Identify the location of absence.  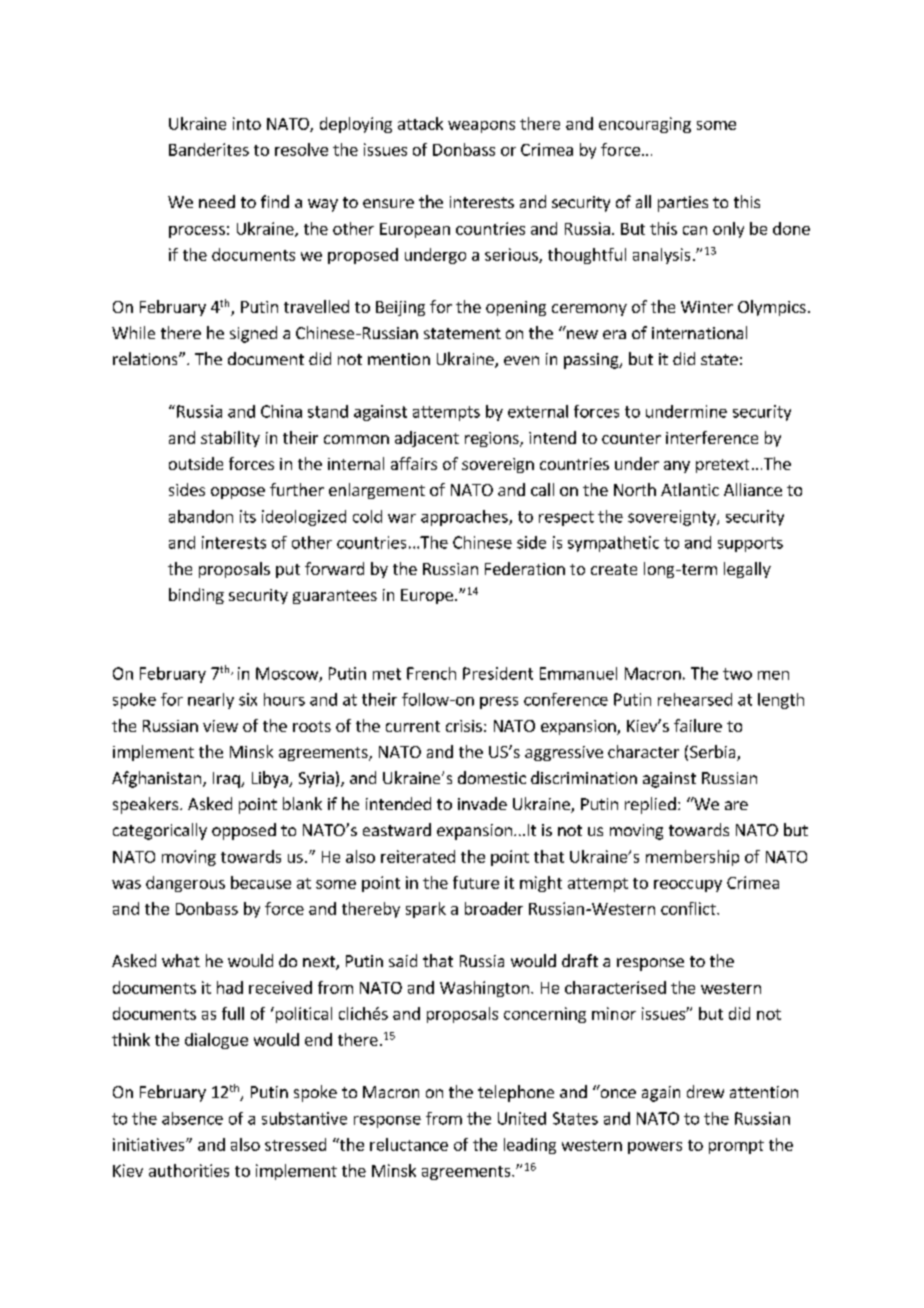
(192, 1118).
